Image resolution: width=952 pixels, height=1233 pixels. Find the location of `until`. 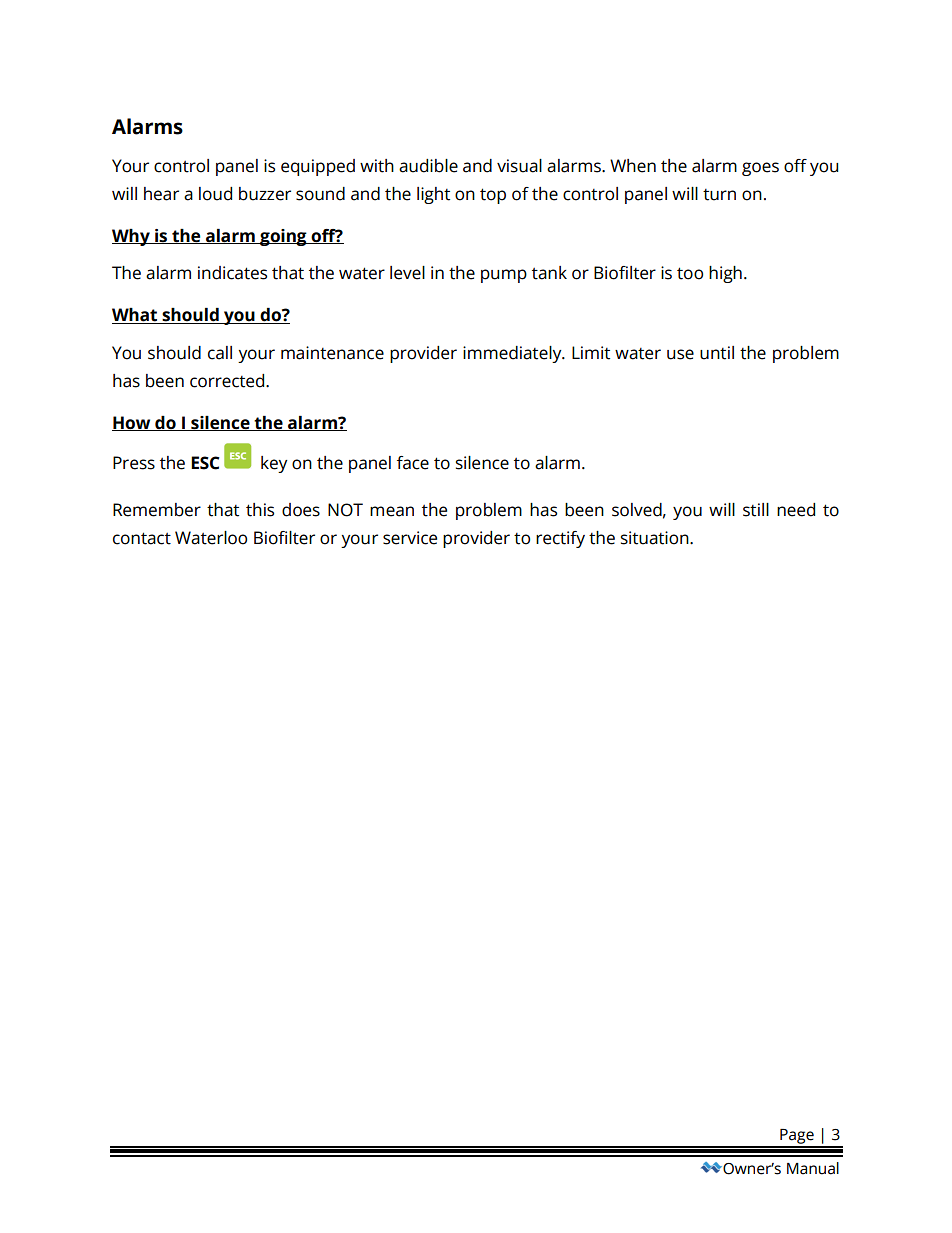

until is located at coordinates (717, 353).
